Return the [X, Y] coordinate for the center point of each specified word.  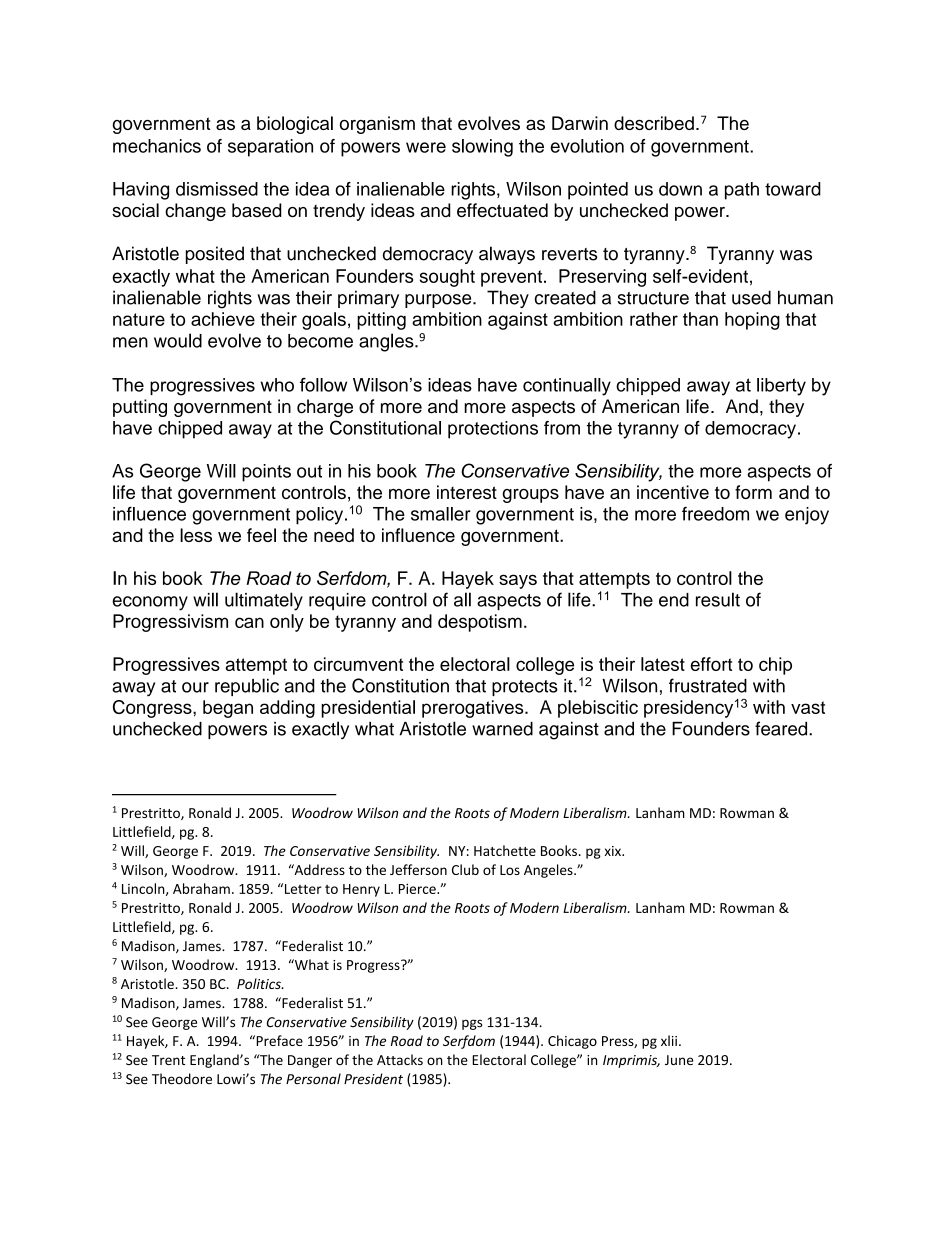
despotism [480, 623]
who [277, 385]
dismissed [217, 189]
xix [613, 851]
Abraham [201, 888]
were [426, 147]
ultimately [264, 601]
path [742, 191]
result [718, 599]
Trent [168, 1060]
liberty [781, 387]
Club [465, 869]
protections [493, 430]
